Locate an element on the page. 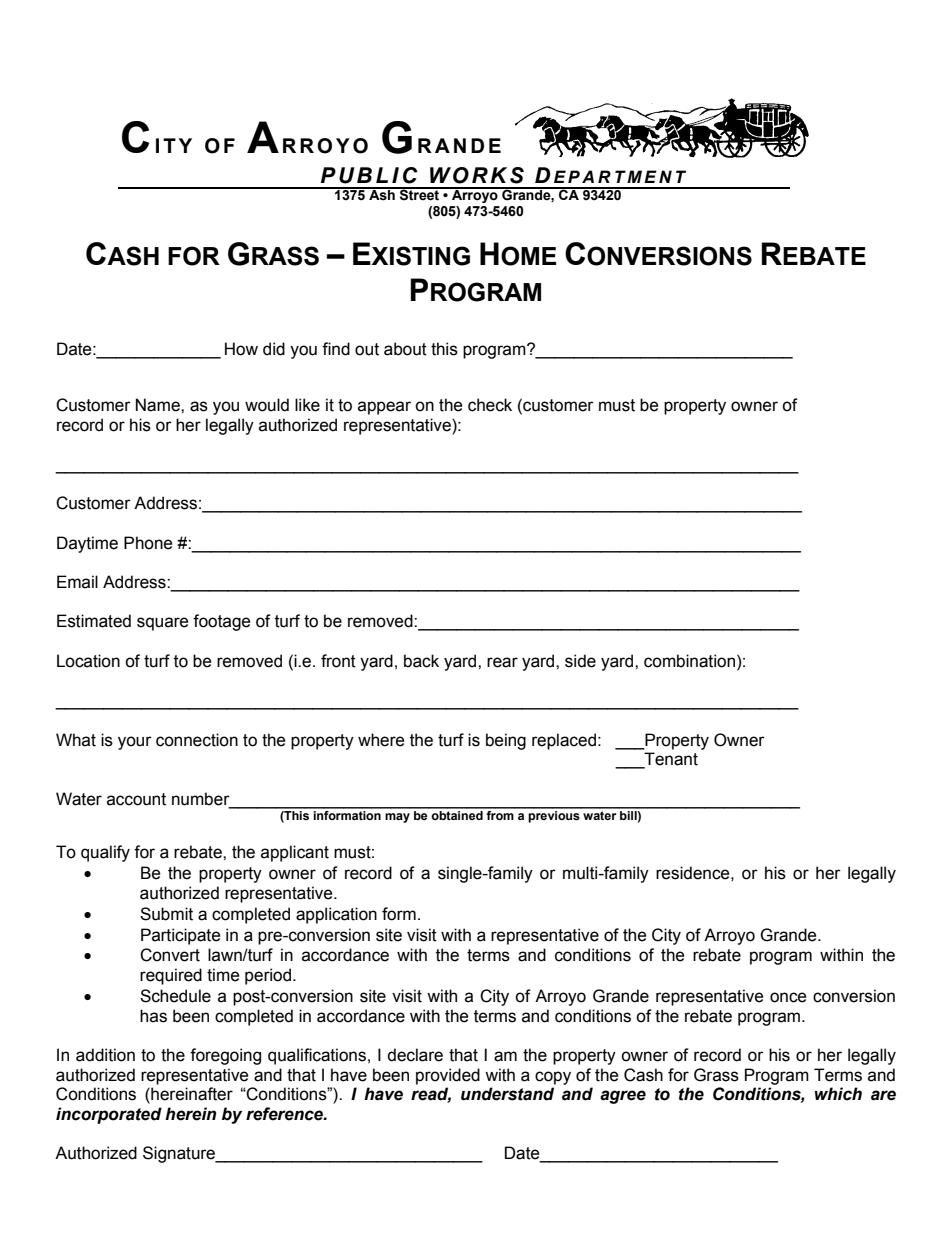 The width and height of the page is (952, 1233). PUBLIC is located at coordinates (369, 175).
